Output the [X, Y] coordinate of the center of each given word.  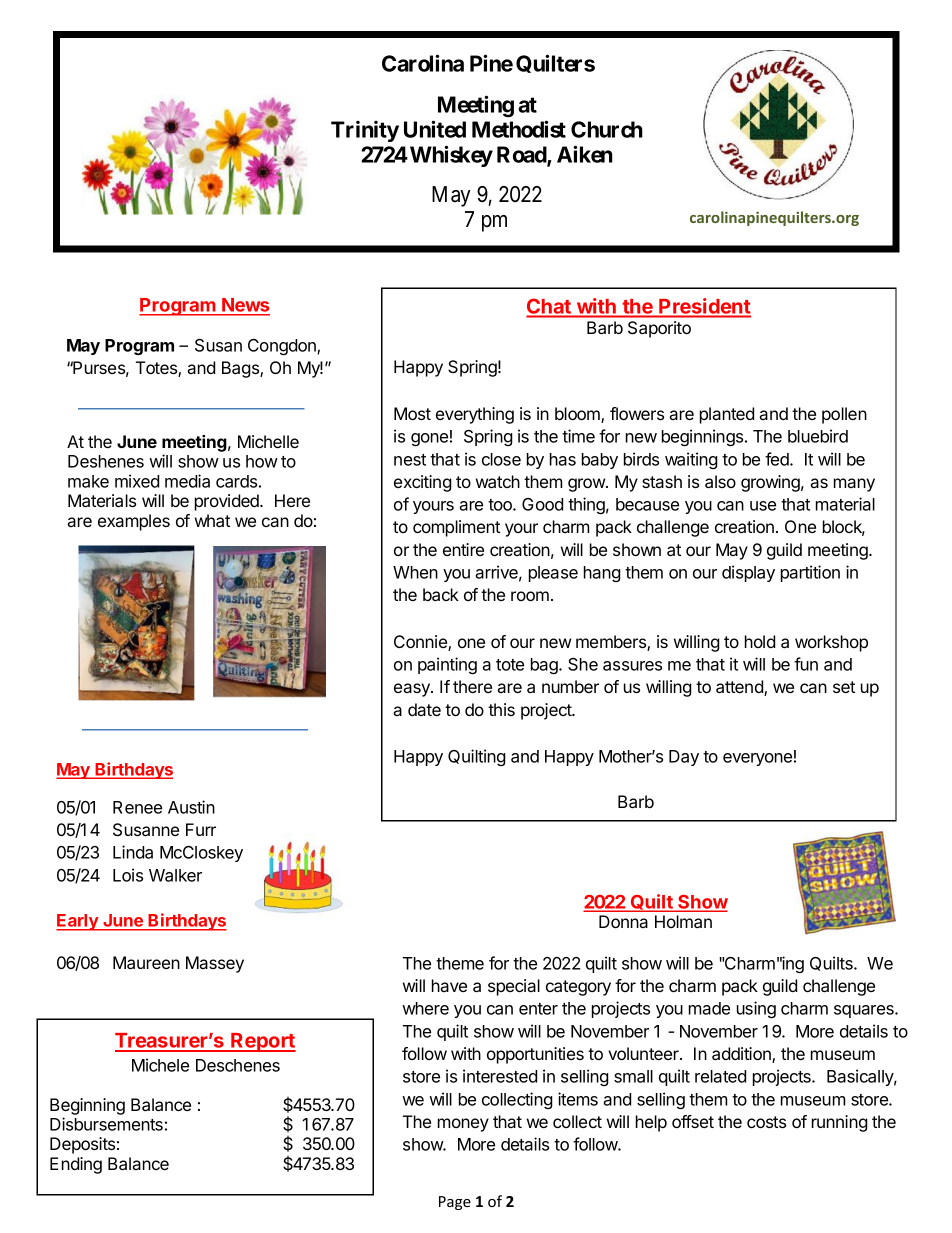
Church [607, 129]
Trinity [365, 131]
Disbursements [106, 1124]
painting [447, 665]
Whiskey [451, 156]
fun [806, 664]
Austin [191, 807]
